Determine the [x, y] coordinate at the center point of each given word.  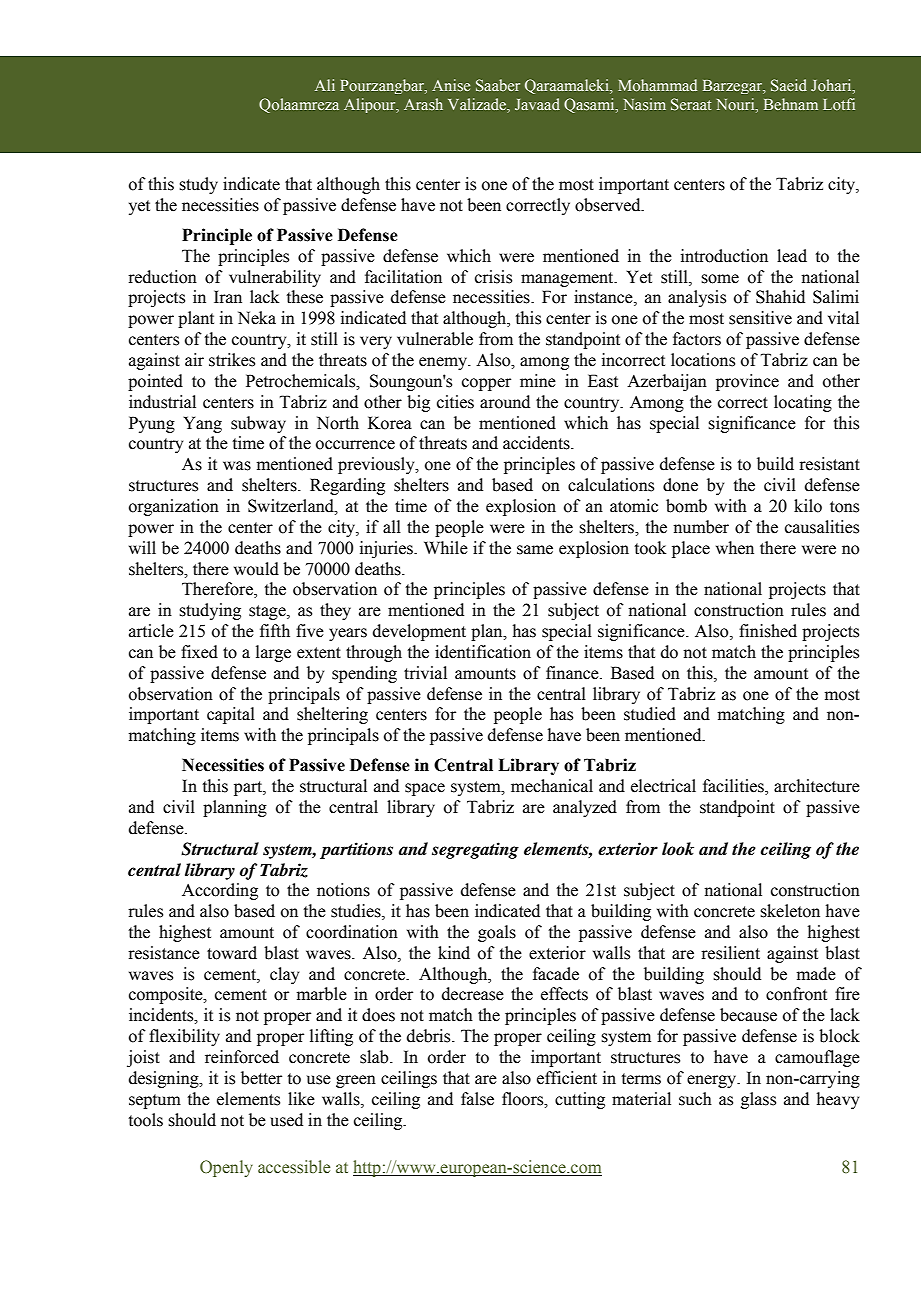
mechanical [552, 786]
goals [497, 933]
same [535, 550]
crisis [493, 277]
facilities [734, 787]
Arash [423, 104]
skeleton [790, 911]
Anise [451, 85]
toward [232, 953]
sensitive [760, 318]
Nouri [737, 105]
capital [231, 715]
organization [174, 507]
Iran [228, 297]
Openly [226, 1168]
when [735, 548]
